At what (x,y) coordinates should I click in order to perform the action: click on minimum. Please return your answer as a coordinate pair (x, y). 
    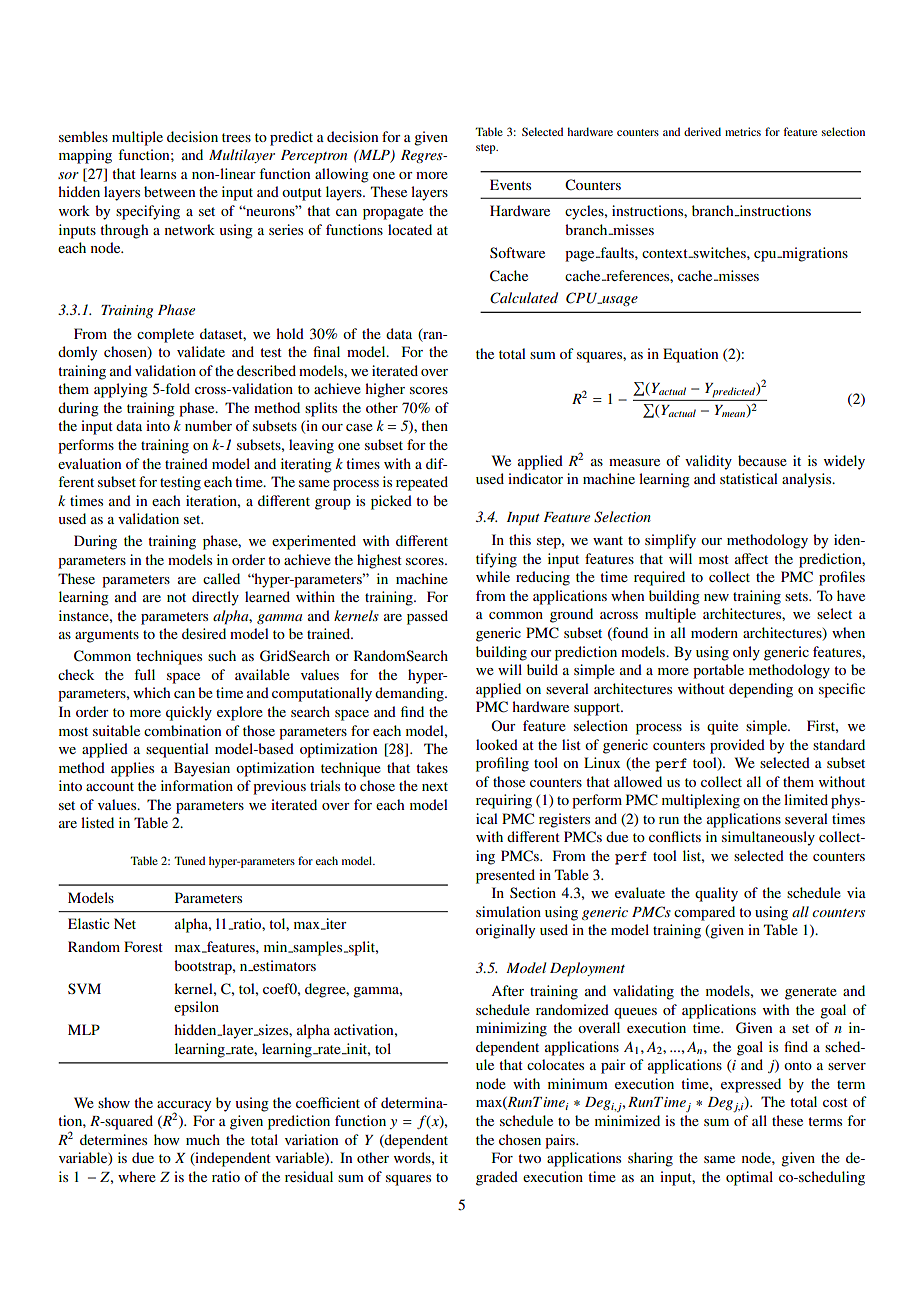
    Looking at the image, I should click on (578, 1083).
